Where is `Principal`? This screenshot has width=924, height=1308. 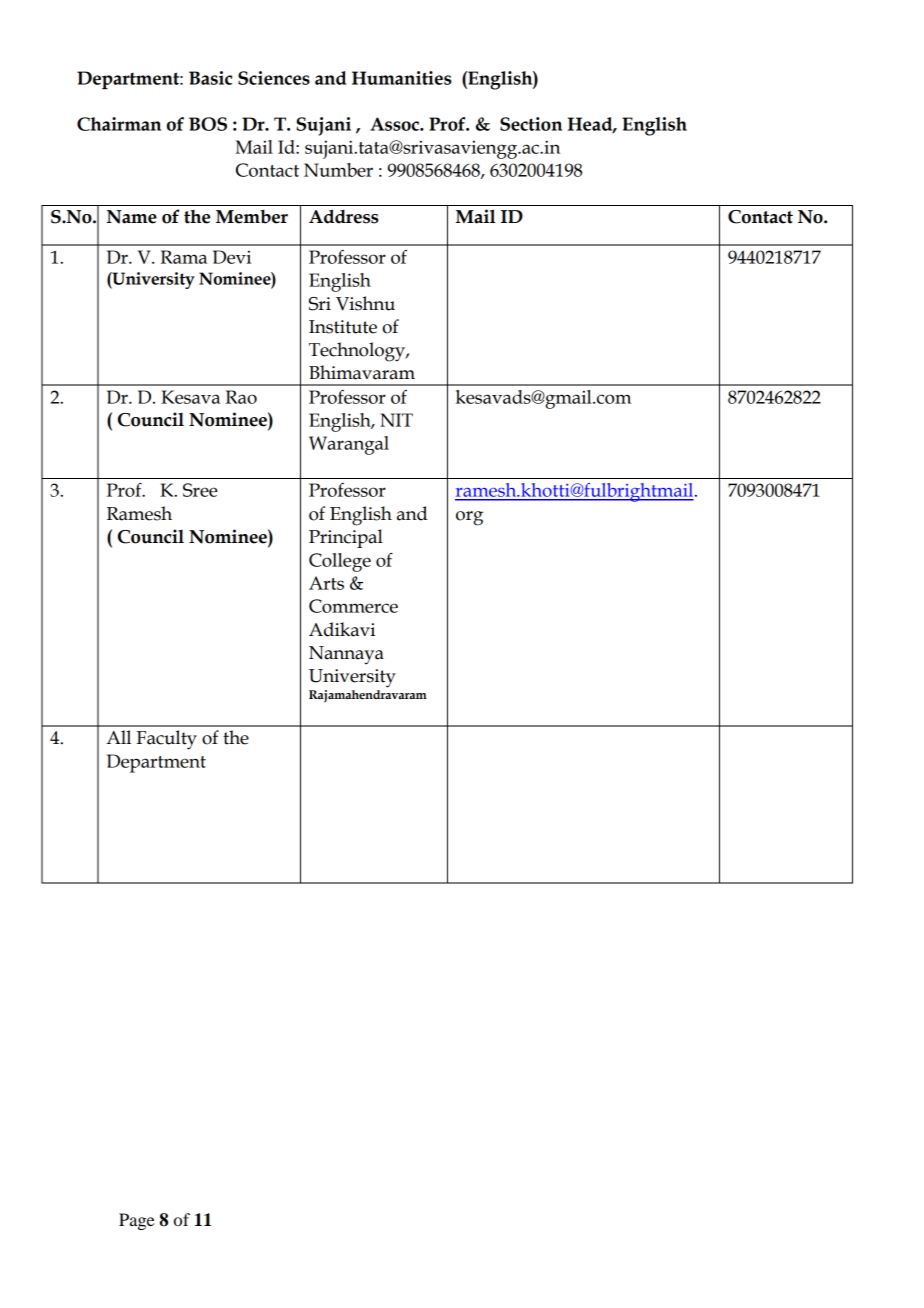 Principal is located at coordinates (346, 538).
